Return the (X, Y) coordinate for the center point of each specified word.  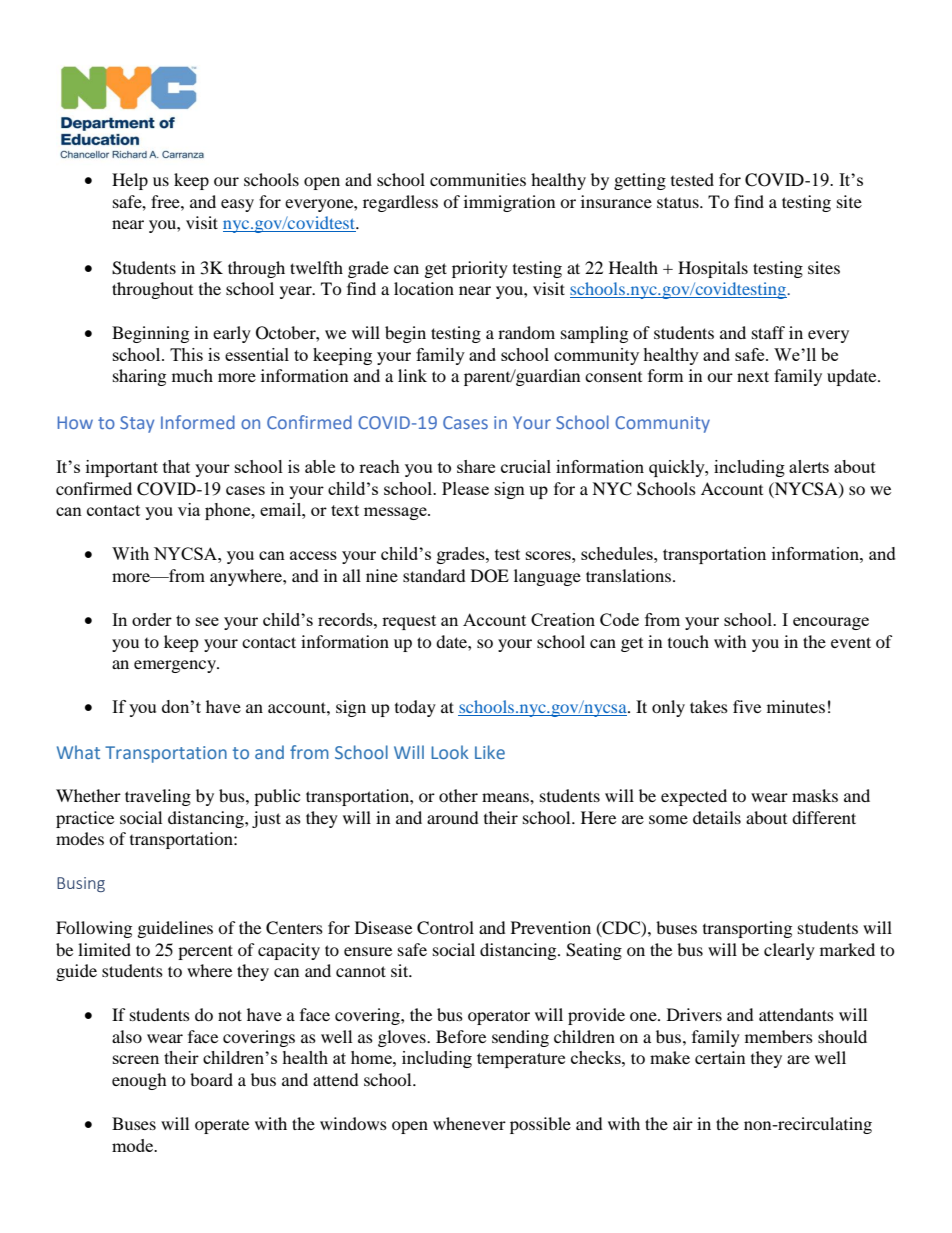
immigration (509, 203)
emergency (176, 666)
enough (139, 1081)
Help (130, 181)
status (679, 202)
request (409, 622)
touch (688, 641)
